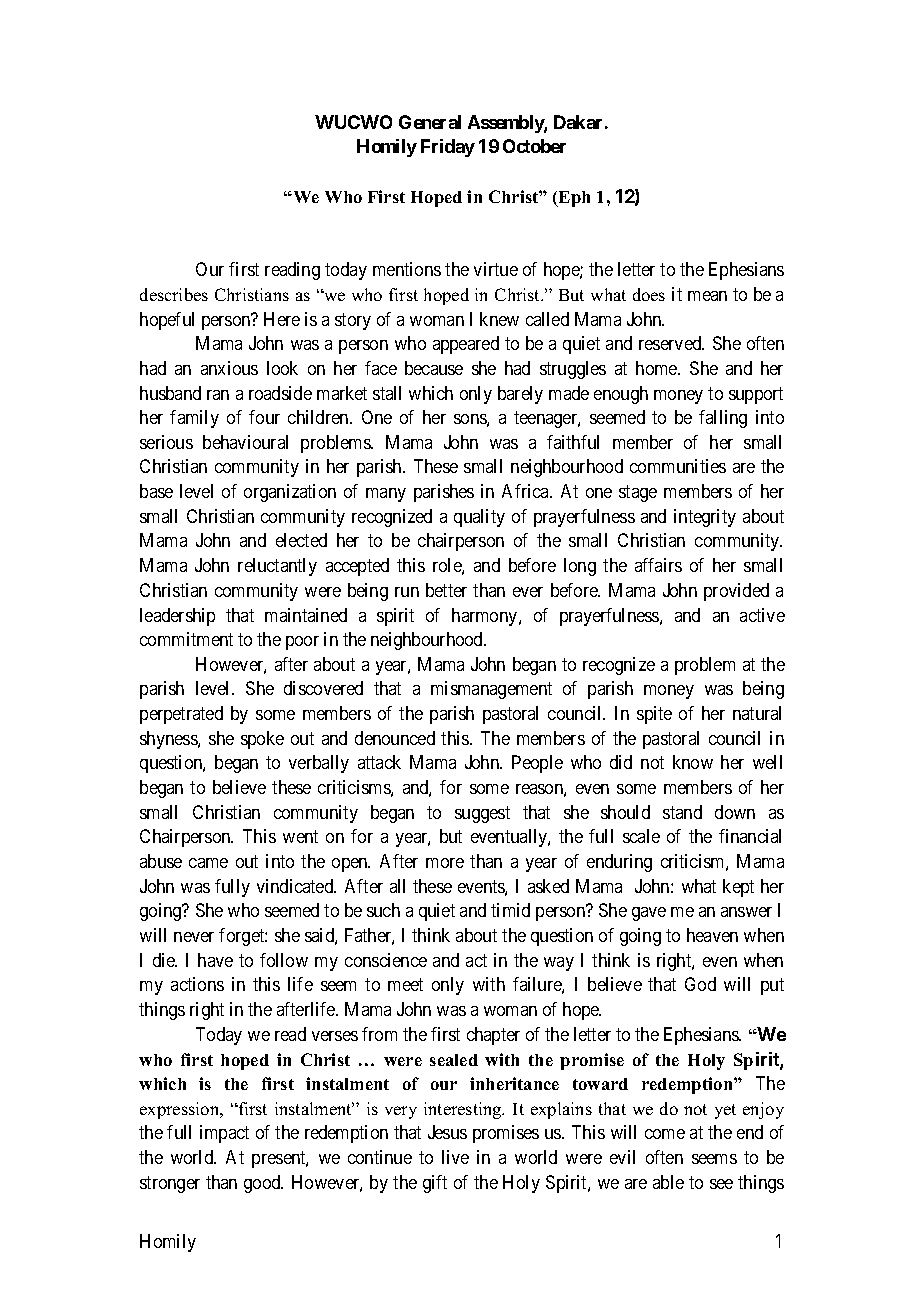 This screenshot has width=924, height=1308. I want to click on active, so click(762, 615).
